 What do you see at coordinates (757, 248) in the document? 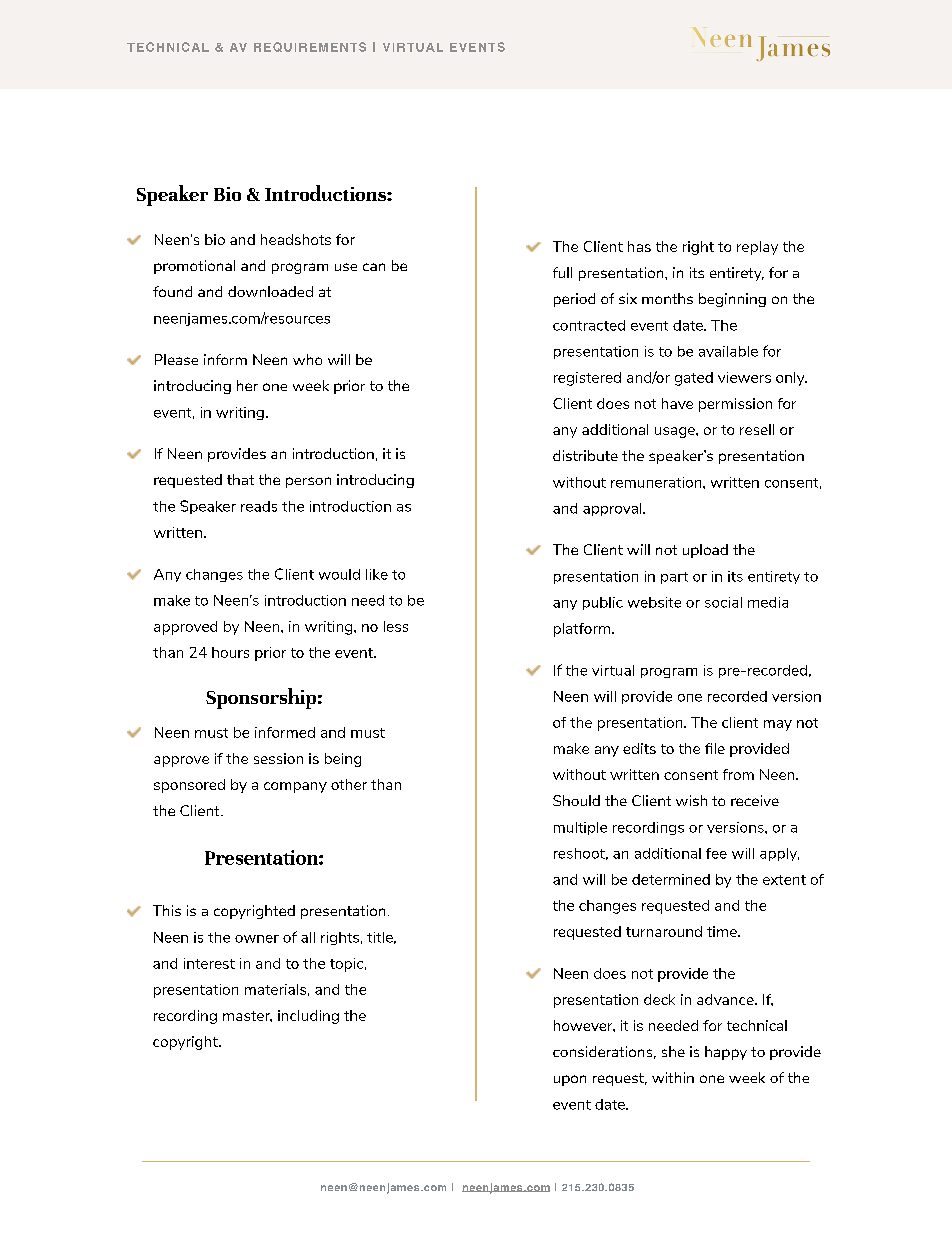
I see `replay` at bounding box center [757, 248].
